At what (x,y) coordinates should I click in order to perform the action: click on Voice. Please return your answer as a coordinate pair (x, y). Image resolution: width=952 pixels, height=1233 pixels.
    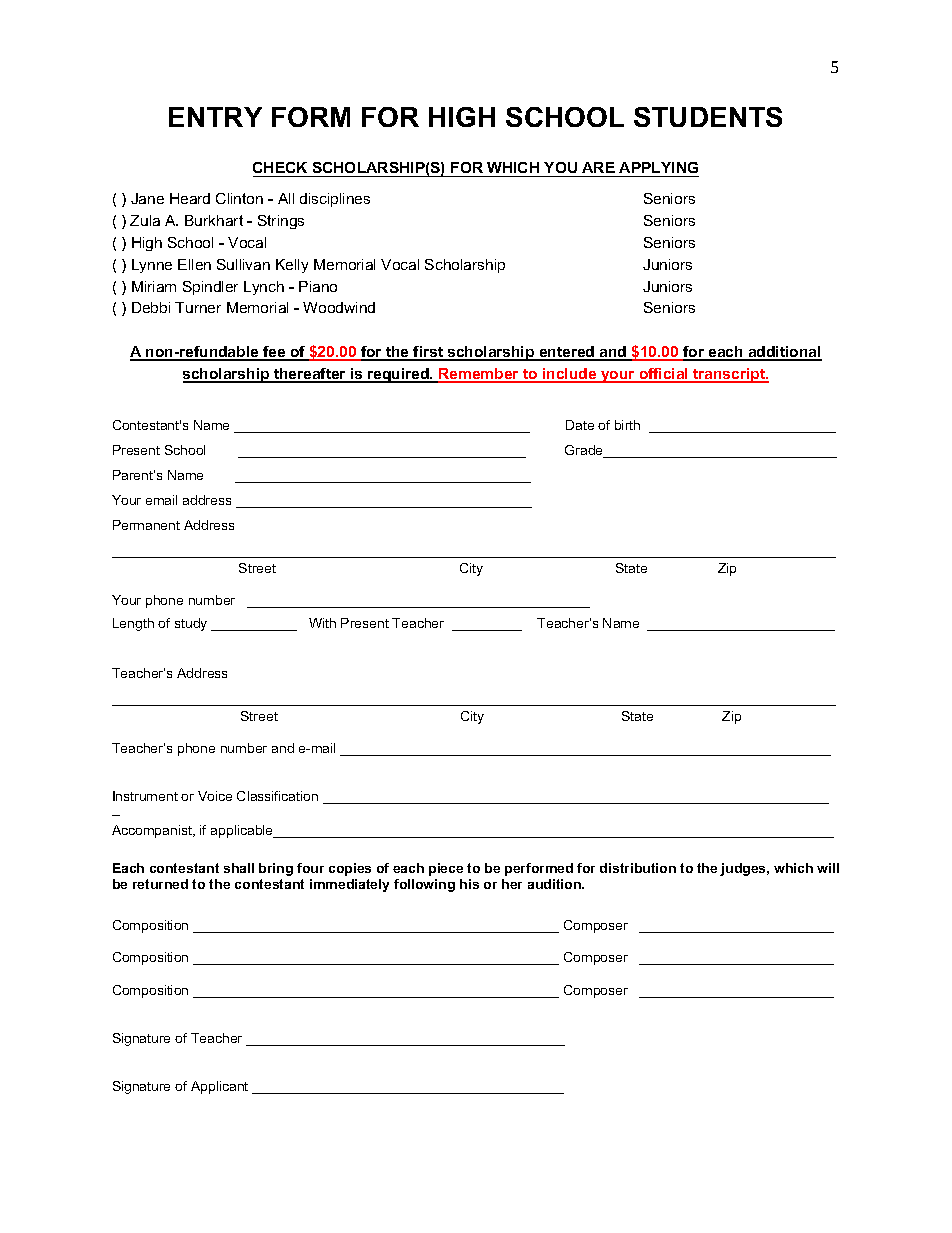
    Looking at the image, I should click on (215, 796).
